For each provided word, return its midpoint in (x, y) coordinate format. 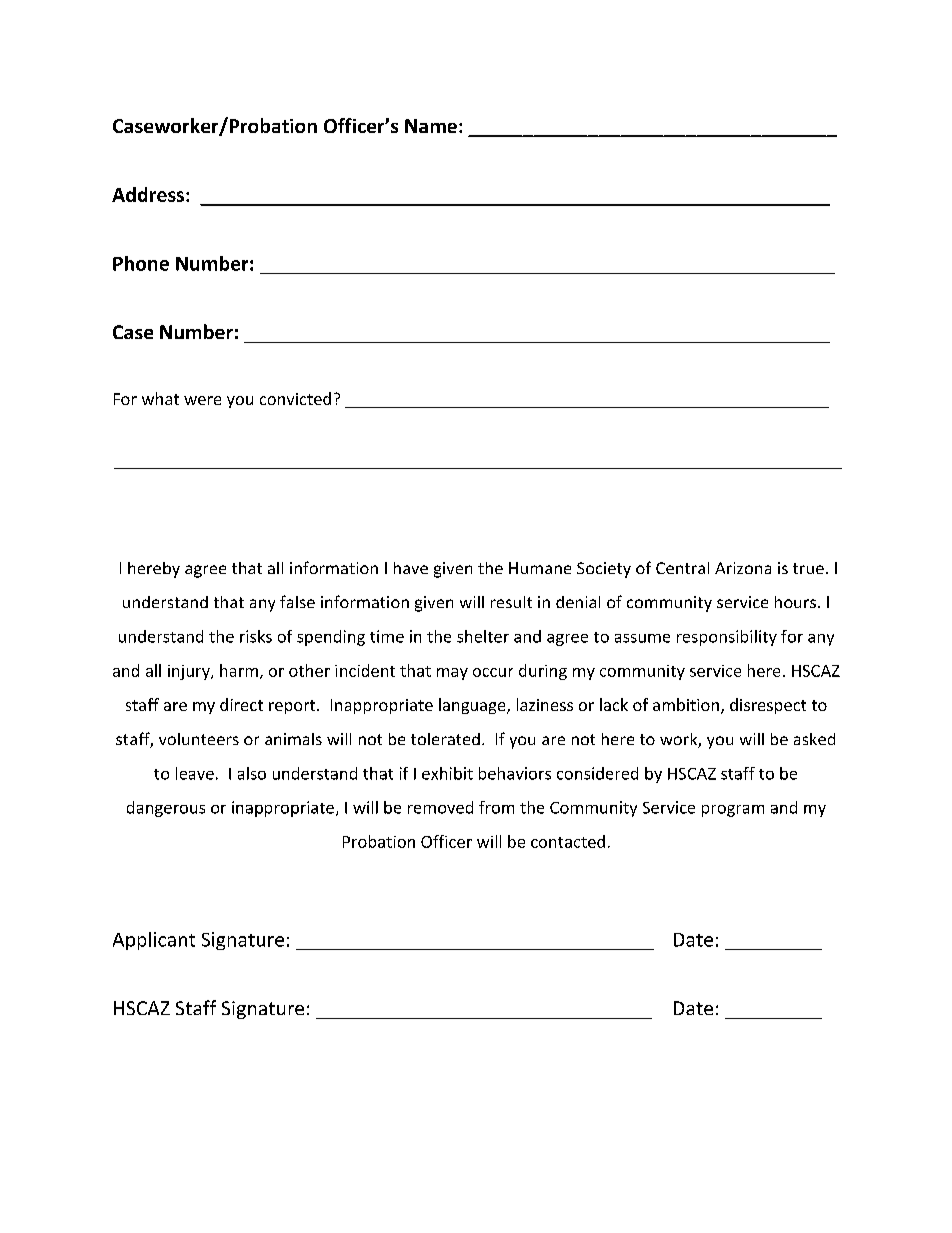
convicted (295, 398)
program (733, 811)
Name (431, 126)
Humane (540, 568)
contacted (568, 841)
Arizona (743, 568)
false (297, 601)
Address (149, 194)
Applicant (154, 941)
